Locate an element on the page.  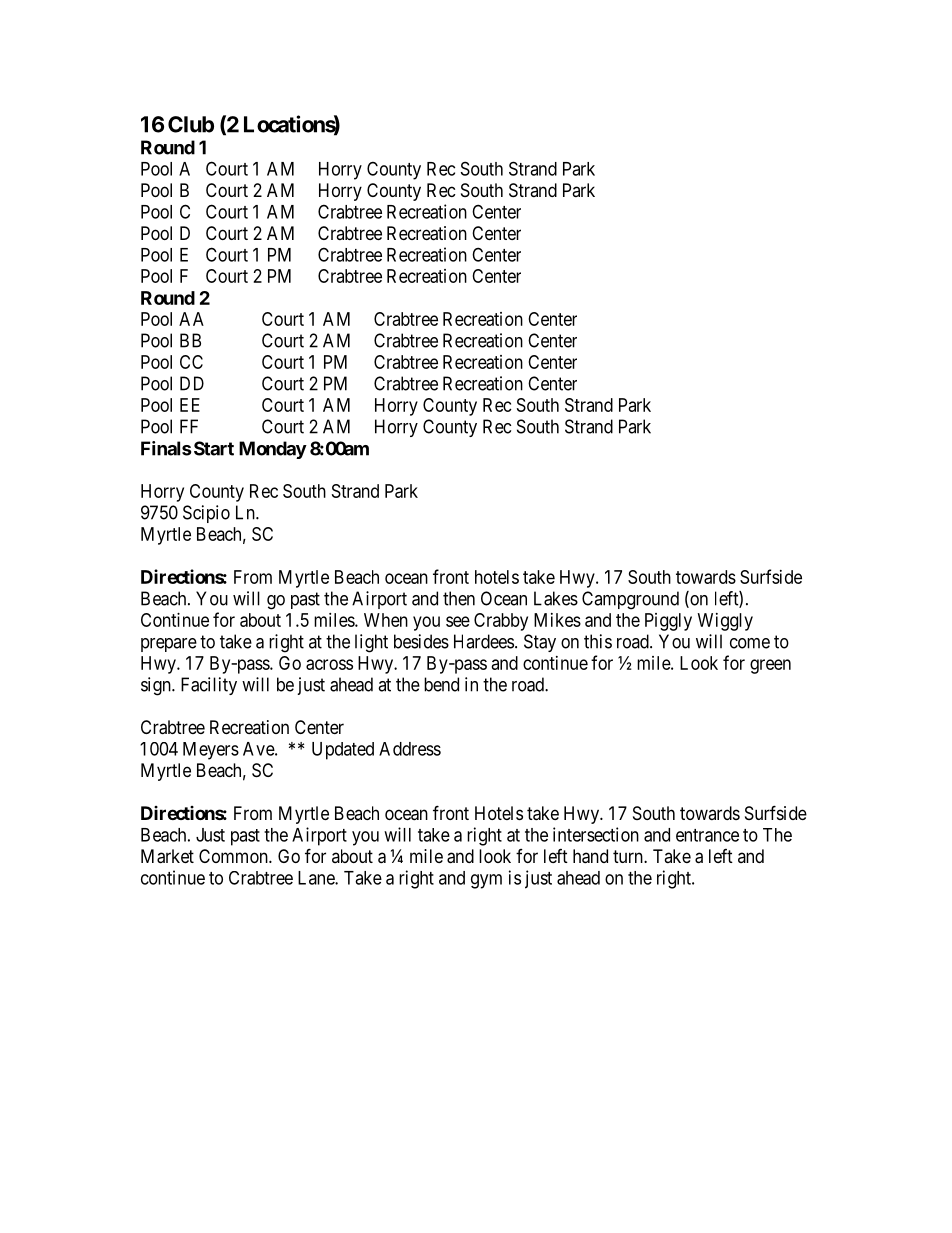
Common is located at coordinates (234, 856).
